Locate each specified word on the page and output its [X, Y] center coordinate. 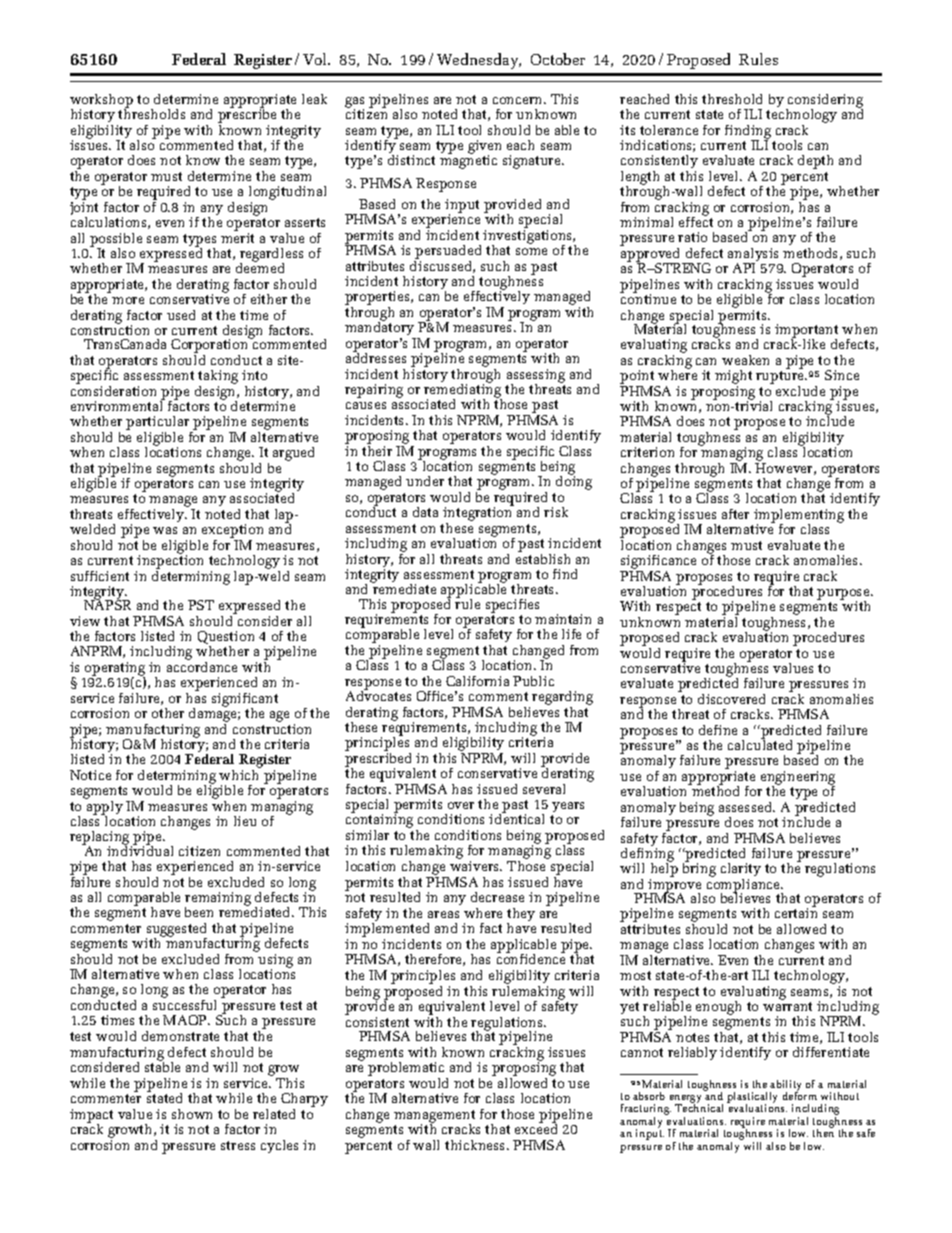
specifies [512, 606]
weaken [745, 360]
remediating [463, 391]
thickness [476, 1145]
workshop [101, 102]
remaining [218, 900]
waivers [476, 866]
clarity [741, 871]
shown [192, 1114]
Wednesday [479, 61]
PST [201, 605]
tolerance [669, 130]
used [181, 315]
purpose [844, 595]
